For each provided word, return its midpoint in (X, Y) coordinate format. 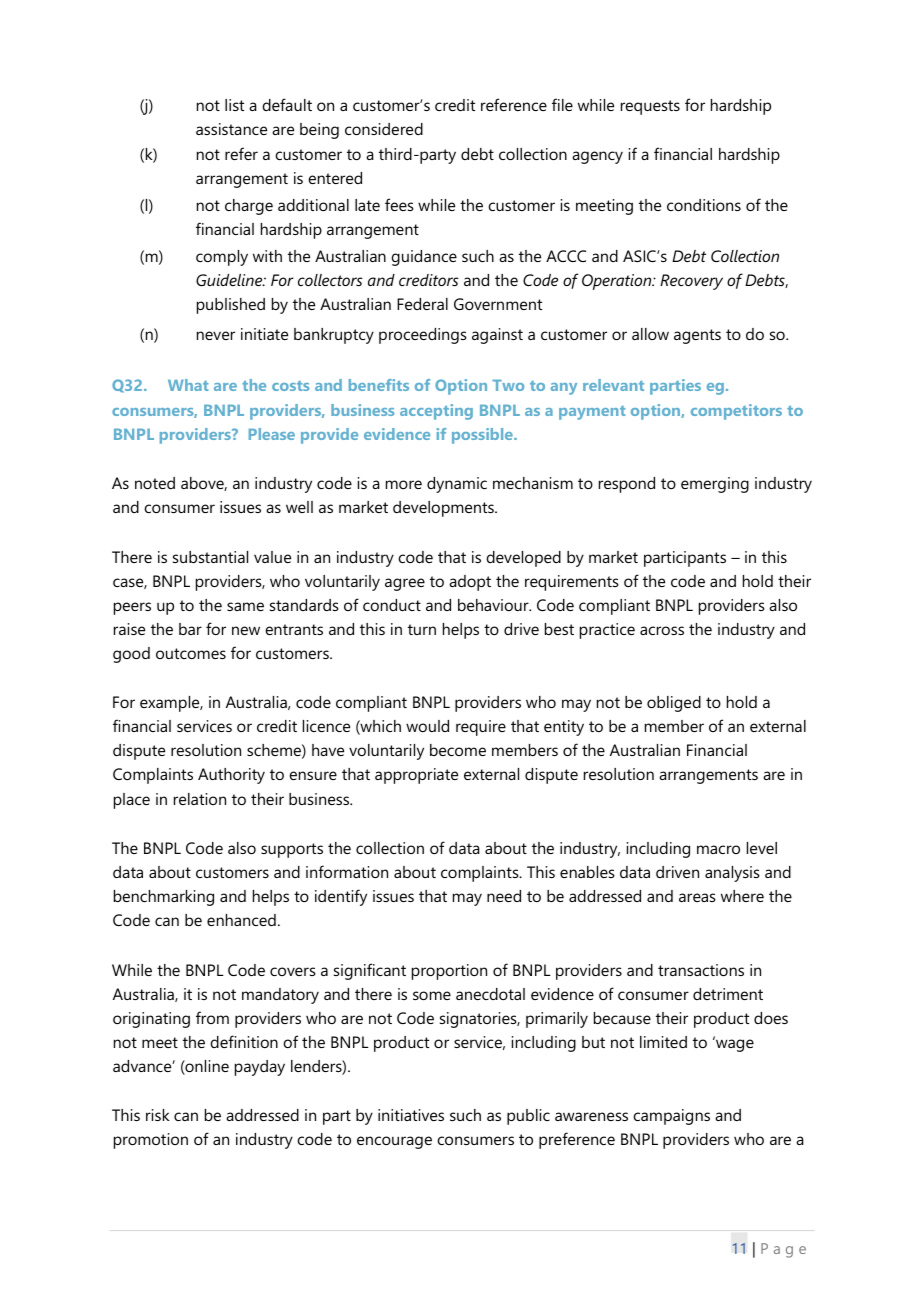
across (662, 630)
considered (384, 129)
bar (190, 629)
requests (650, 107)
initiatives (411, 1115)
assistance (231, 129)
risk (158, 1115)
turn (422, 629)
